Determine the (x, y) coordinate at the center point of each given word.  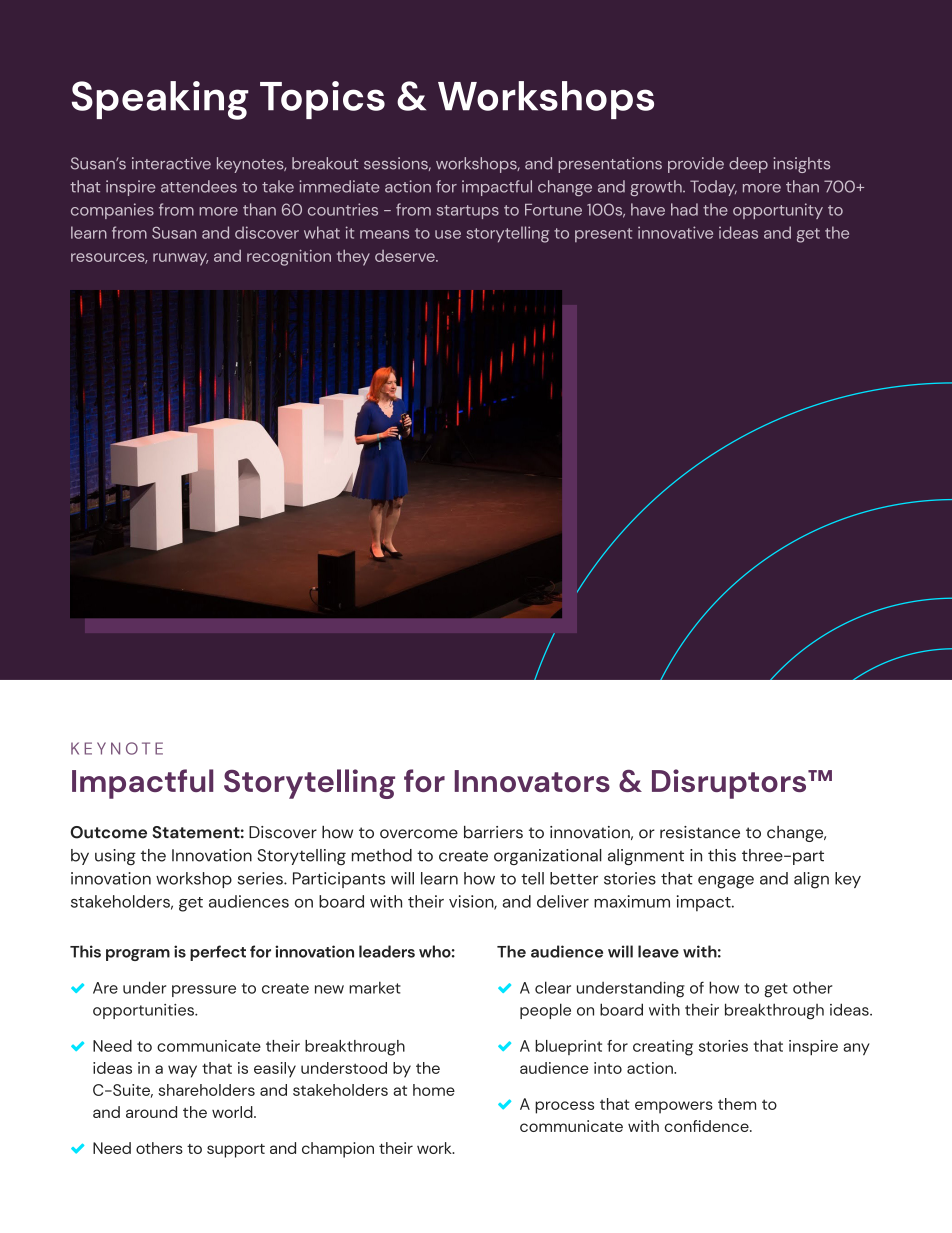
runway (180, 259)
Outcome (109, 832)
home (434, 1090)
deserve (406, 256)
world (233, 1112)
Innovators (532, 781)
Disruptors (730, 784)
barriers (493, 832)
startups (468, 212)
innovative (675, 232)
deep (748, 165)
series (261, 878)
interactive (171, 163)
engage (726, 882)
